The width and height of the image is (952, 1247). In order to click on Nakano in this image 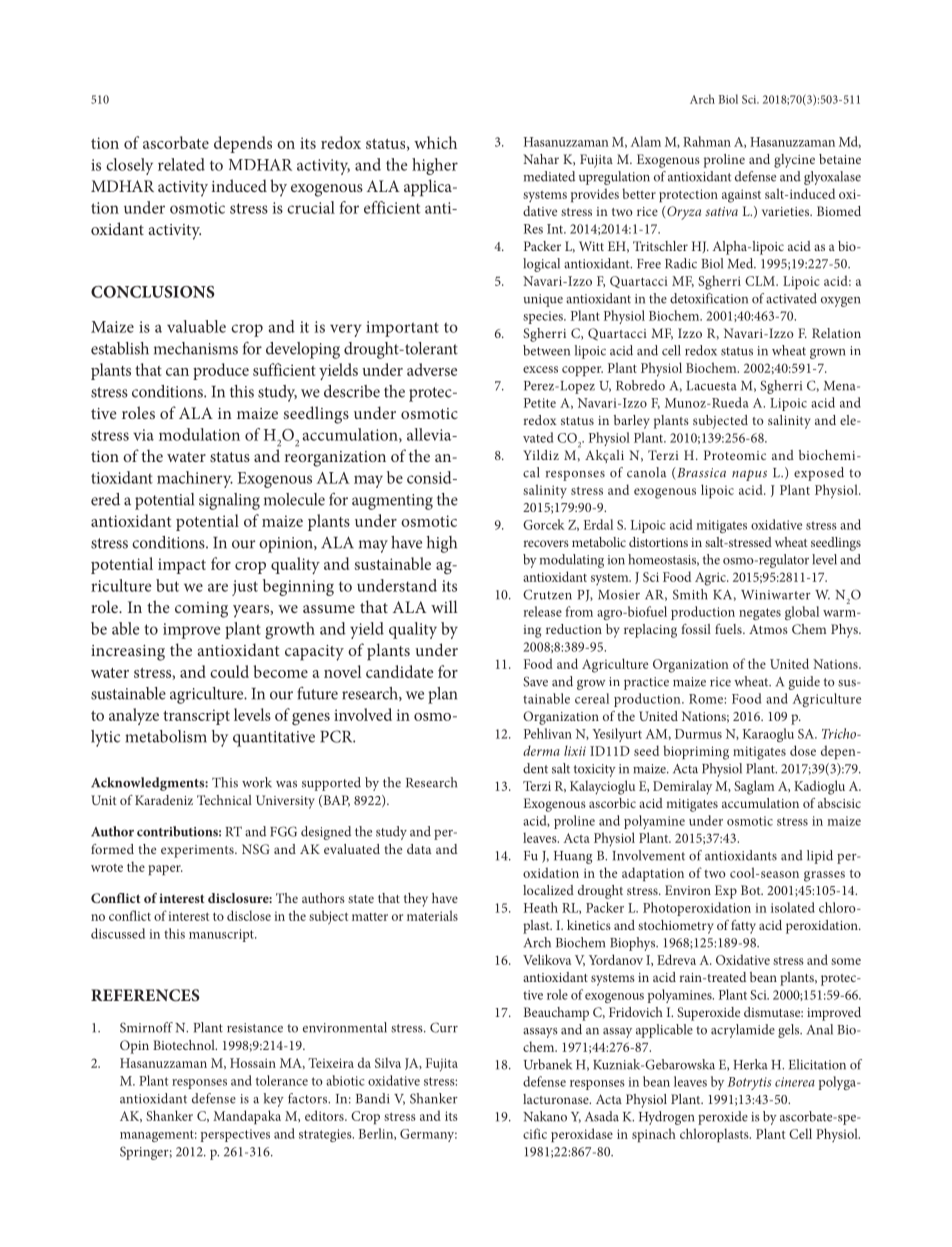, I will do `click(545, 1116)`.
